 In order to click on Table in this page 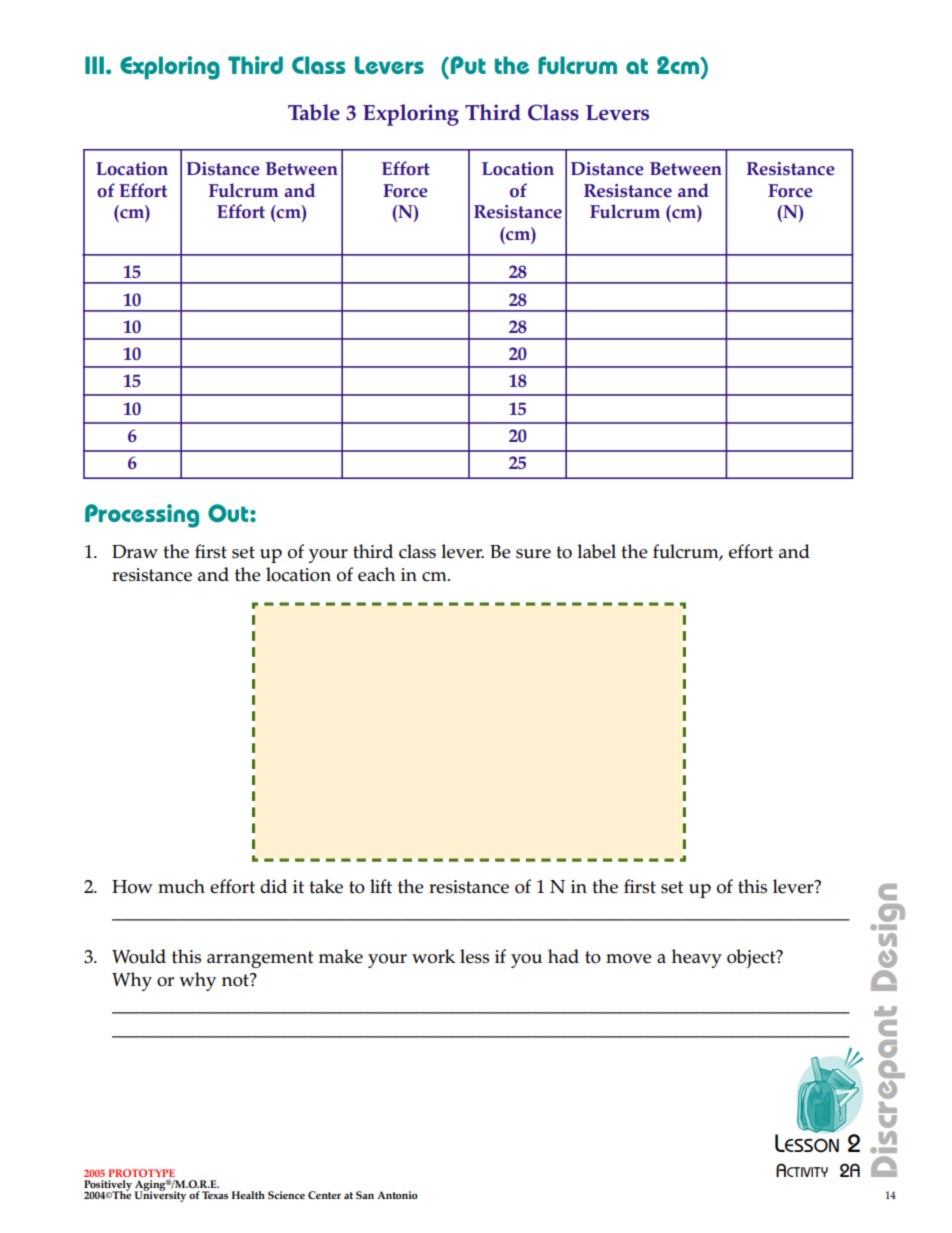, I will do `click(314, 112)`.
